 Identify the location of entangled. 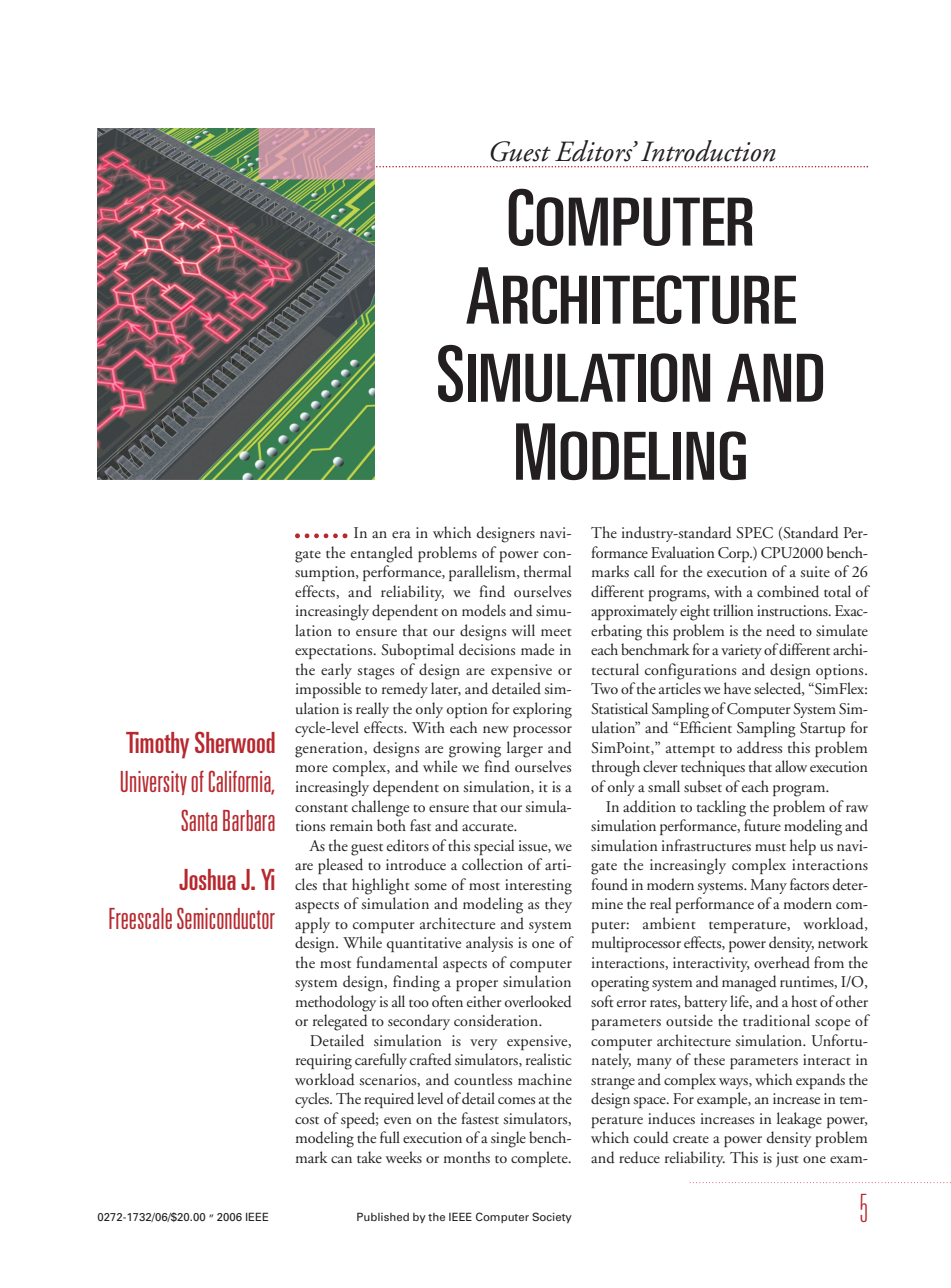
(382, 554).
